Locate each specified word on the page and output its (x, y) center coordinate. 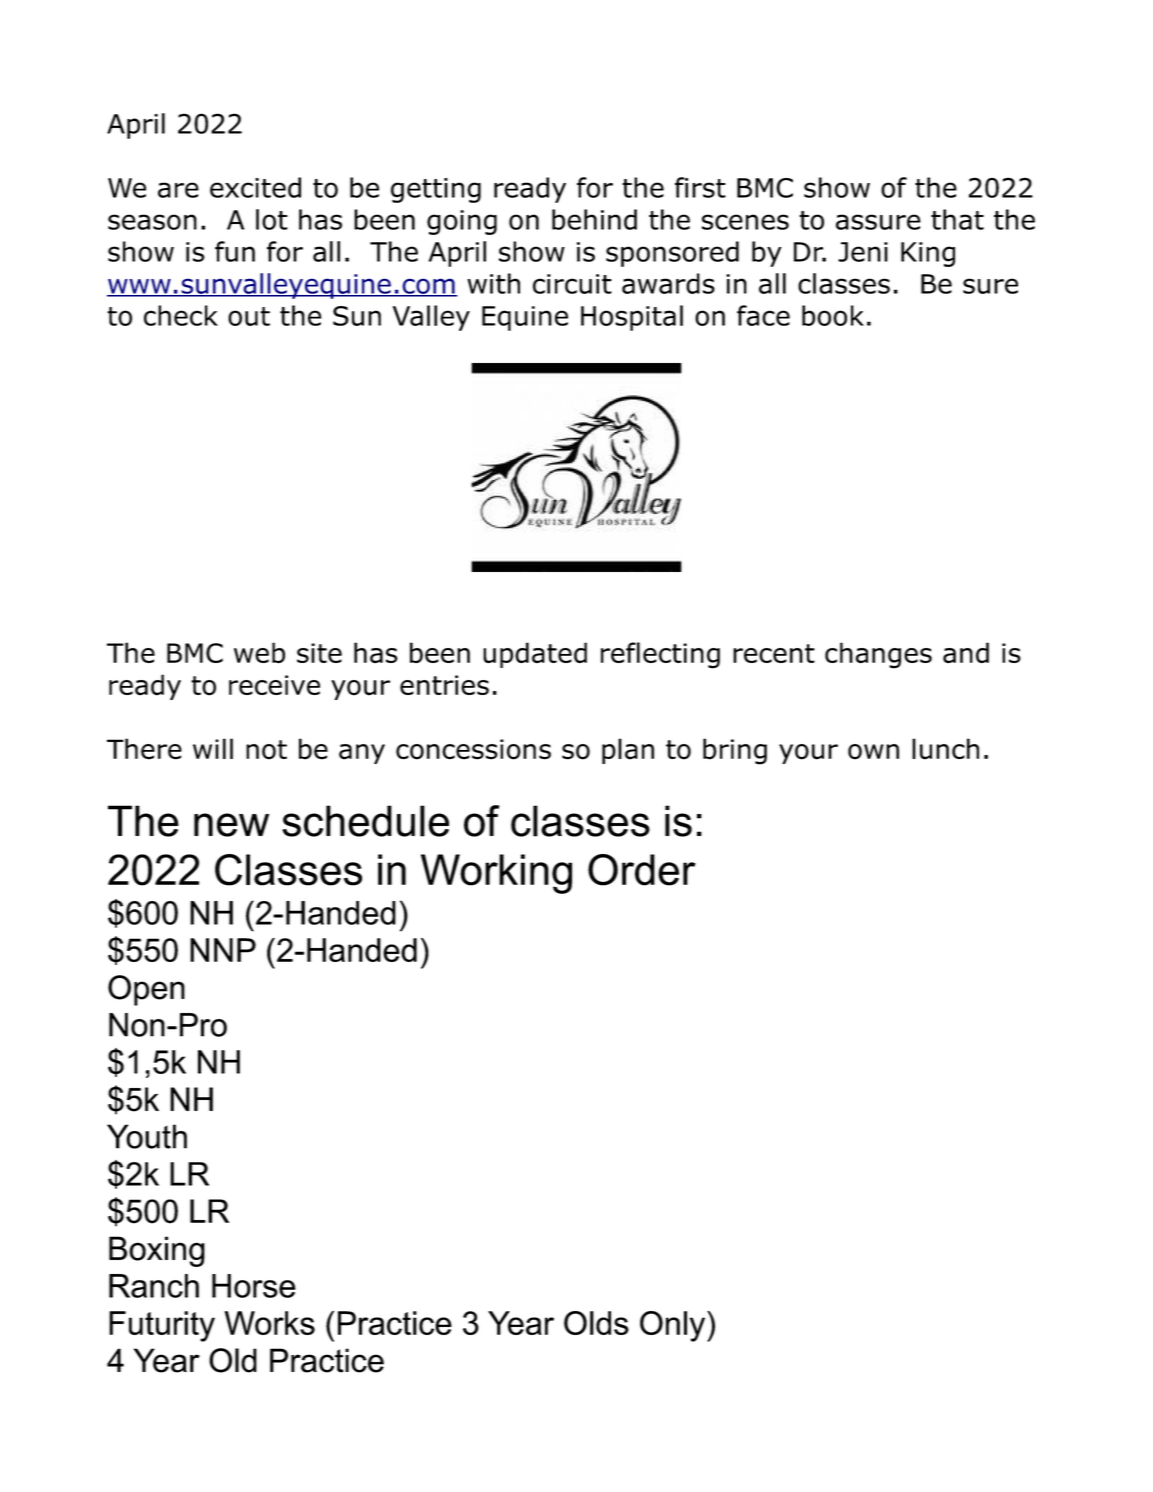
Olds (596, 1323)
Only (674, 1326)
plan (628, 751)
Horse (254, 1286)
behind (594, 219)
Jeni (863, 252)
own (873, 752)
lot (272, 219)
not (266, 750)
